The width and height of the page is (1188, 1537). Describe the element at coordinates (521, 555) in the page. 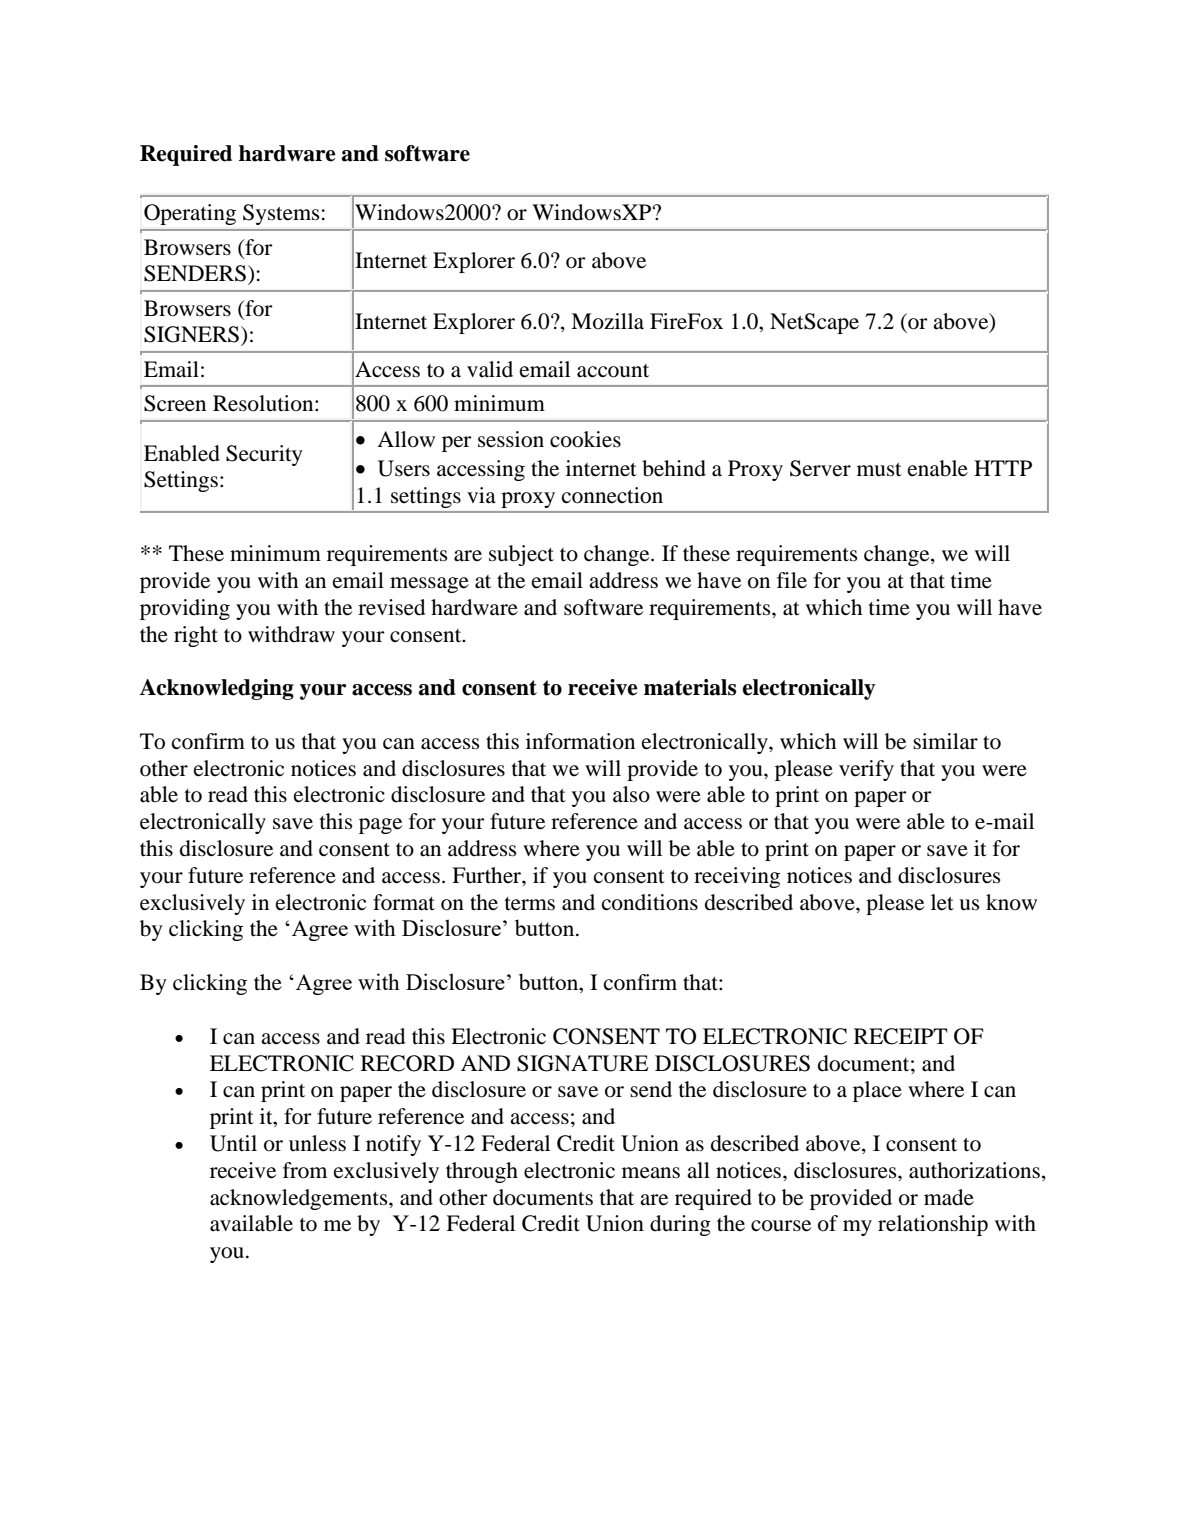

I see `subject` at that location.
